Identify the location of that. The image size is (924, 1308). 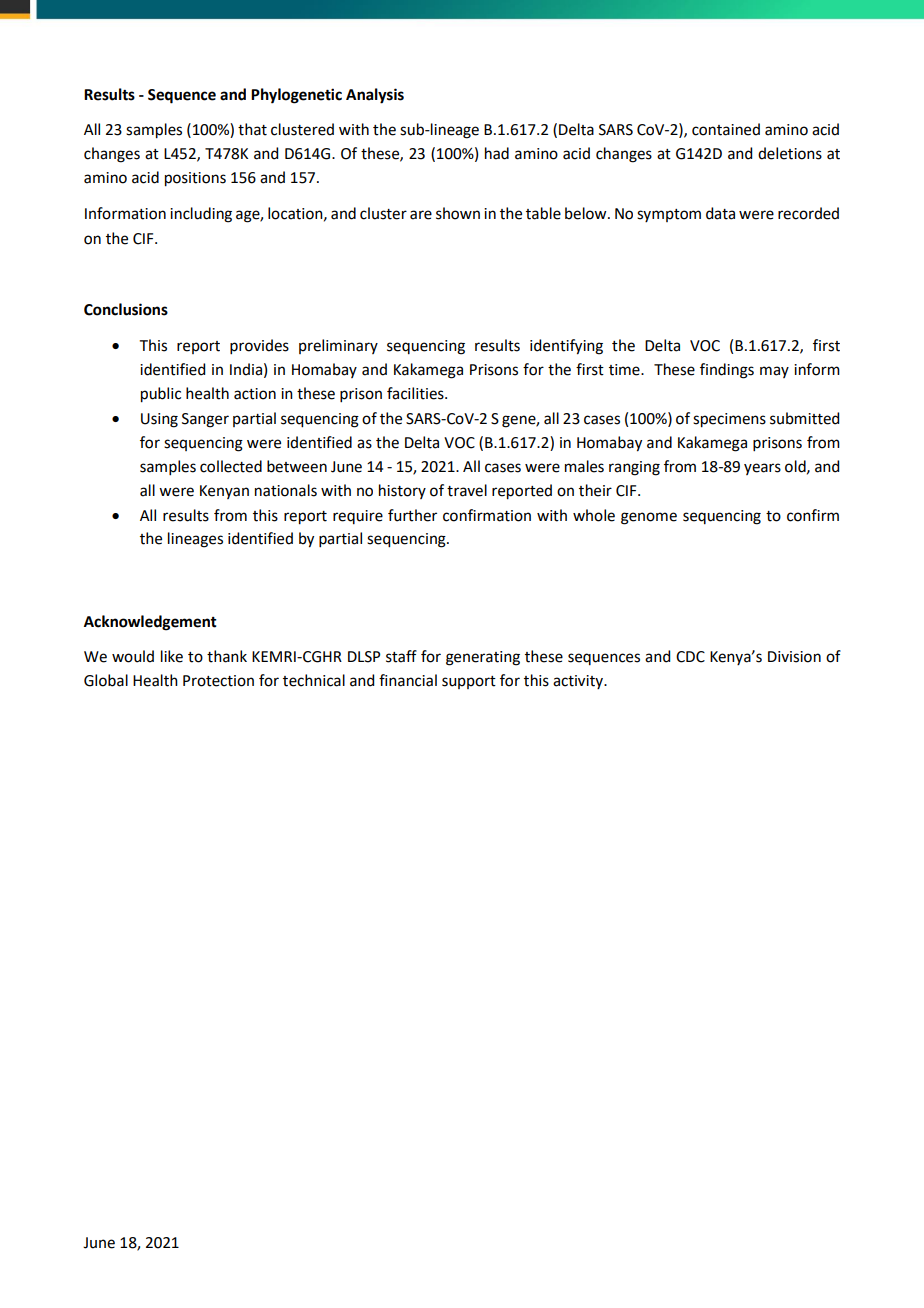
(252, 129).
